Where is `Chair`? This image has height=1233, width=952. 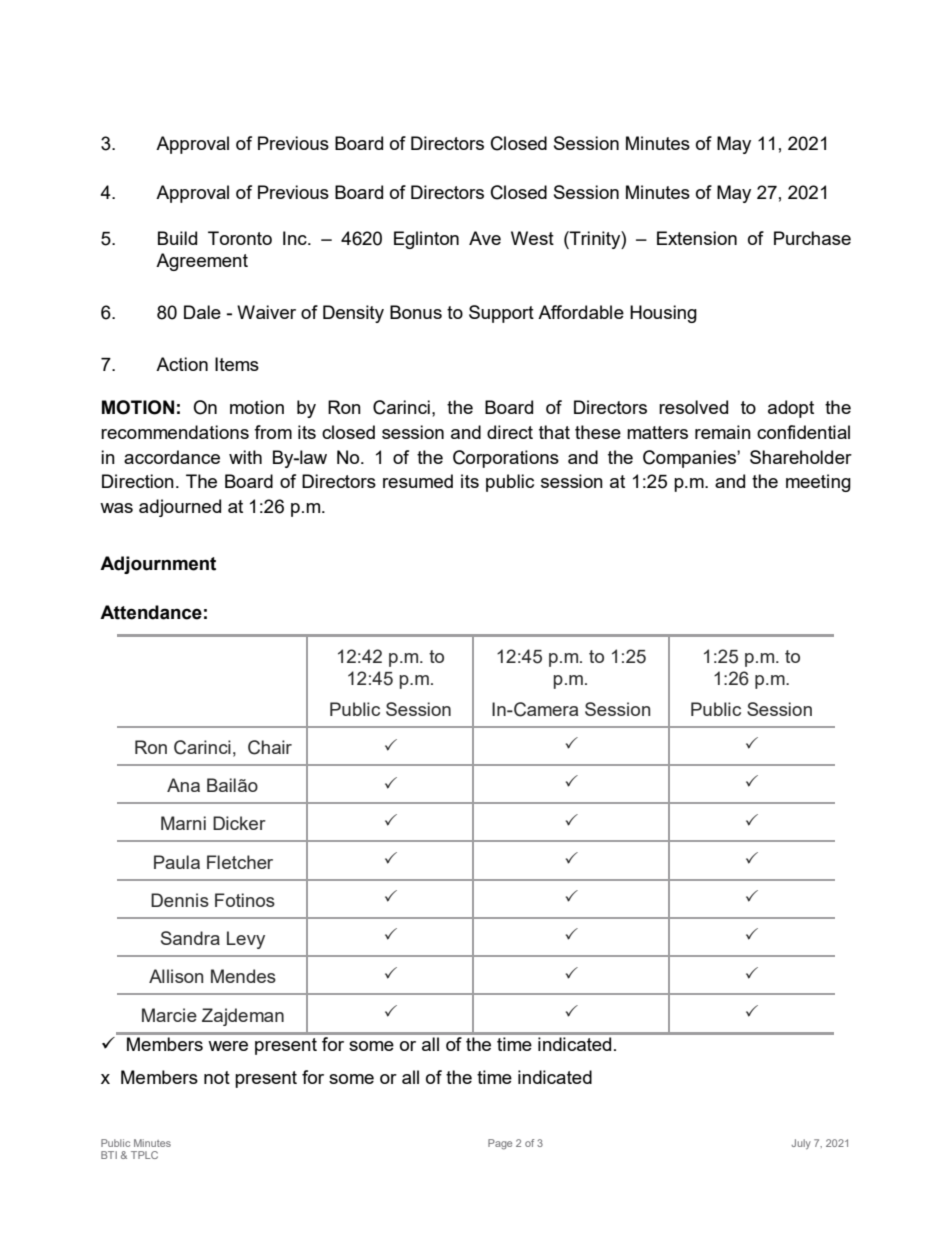 Chair is located at coordinates (270, 747).
